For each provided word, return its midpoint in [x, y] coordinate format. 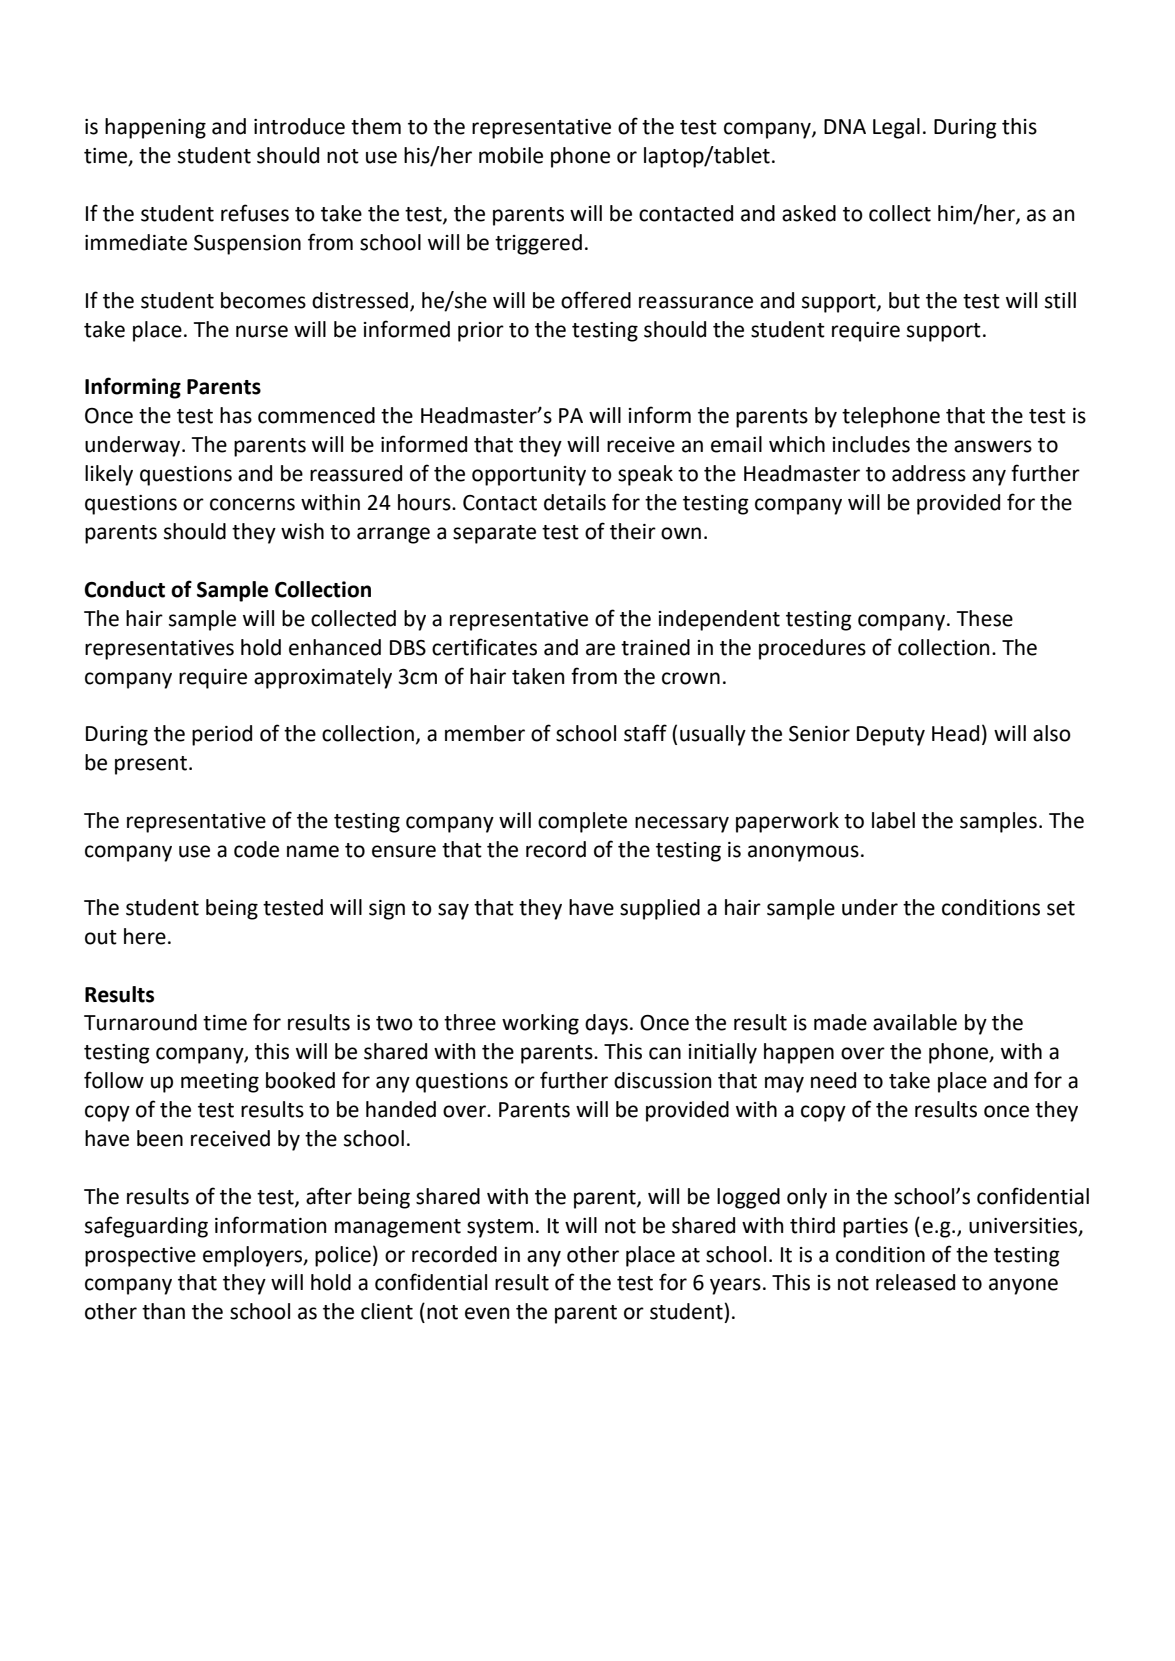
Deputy [891, 736]
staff [645, 733]
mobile [511, 155]
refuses [255, 213]
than [163, 1311]
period [222, 735]
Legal [896, 128]
